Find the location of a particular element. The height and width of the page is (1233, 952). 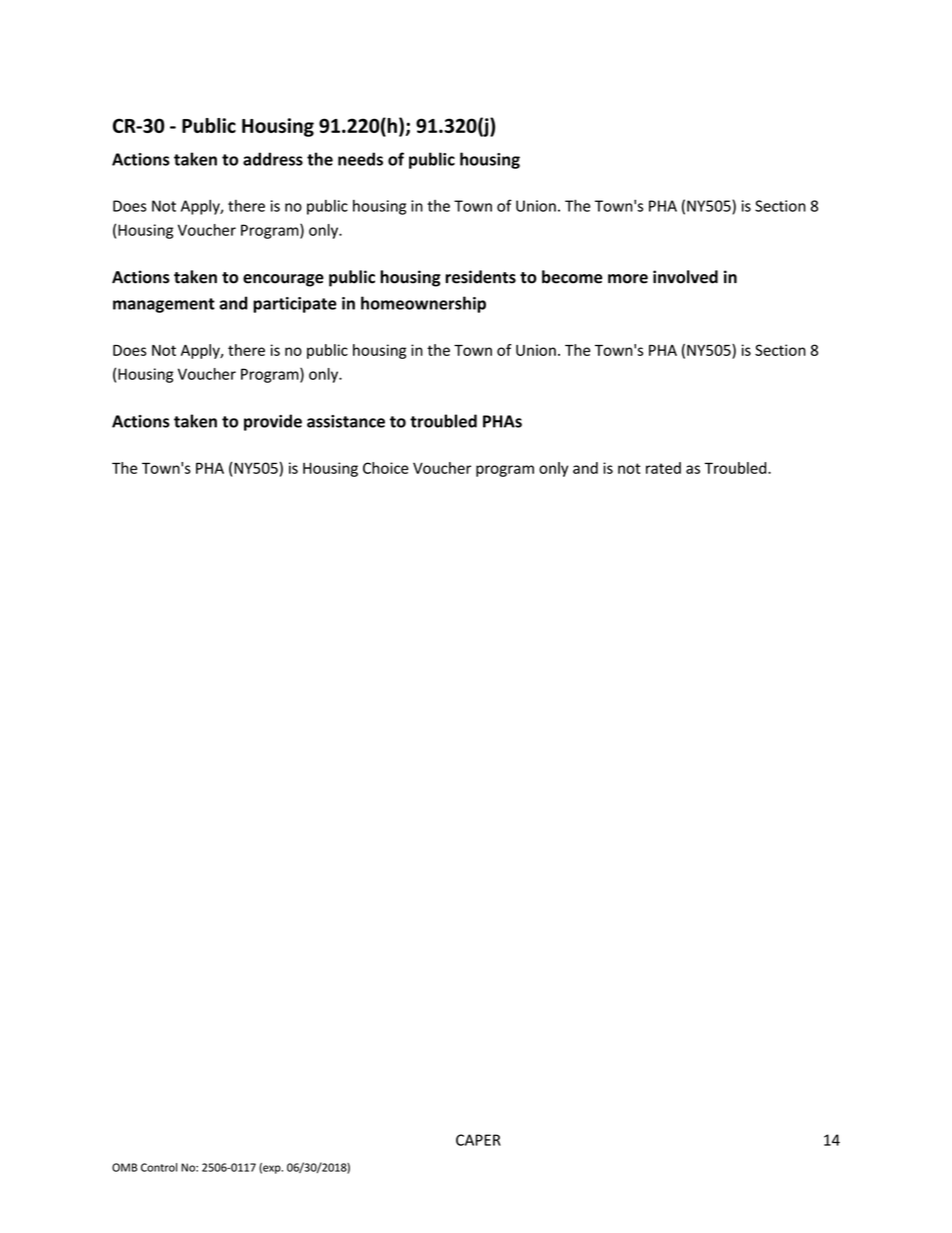

CAPER is located at coordinates (478, 1140).
